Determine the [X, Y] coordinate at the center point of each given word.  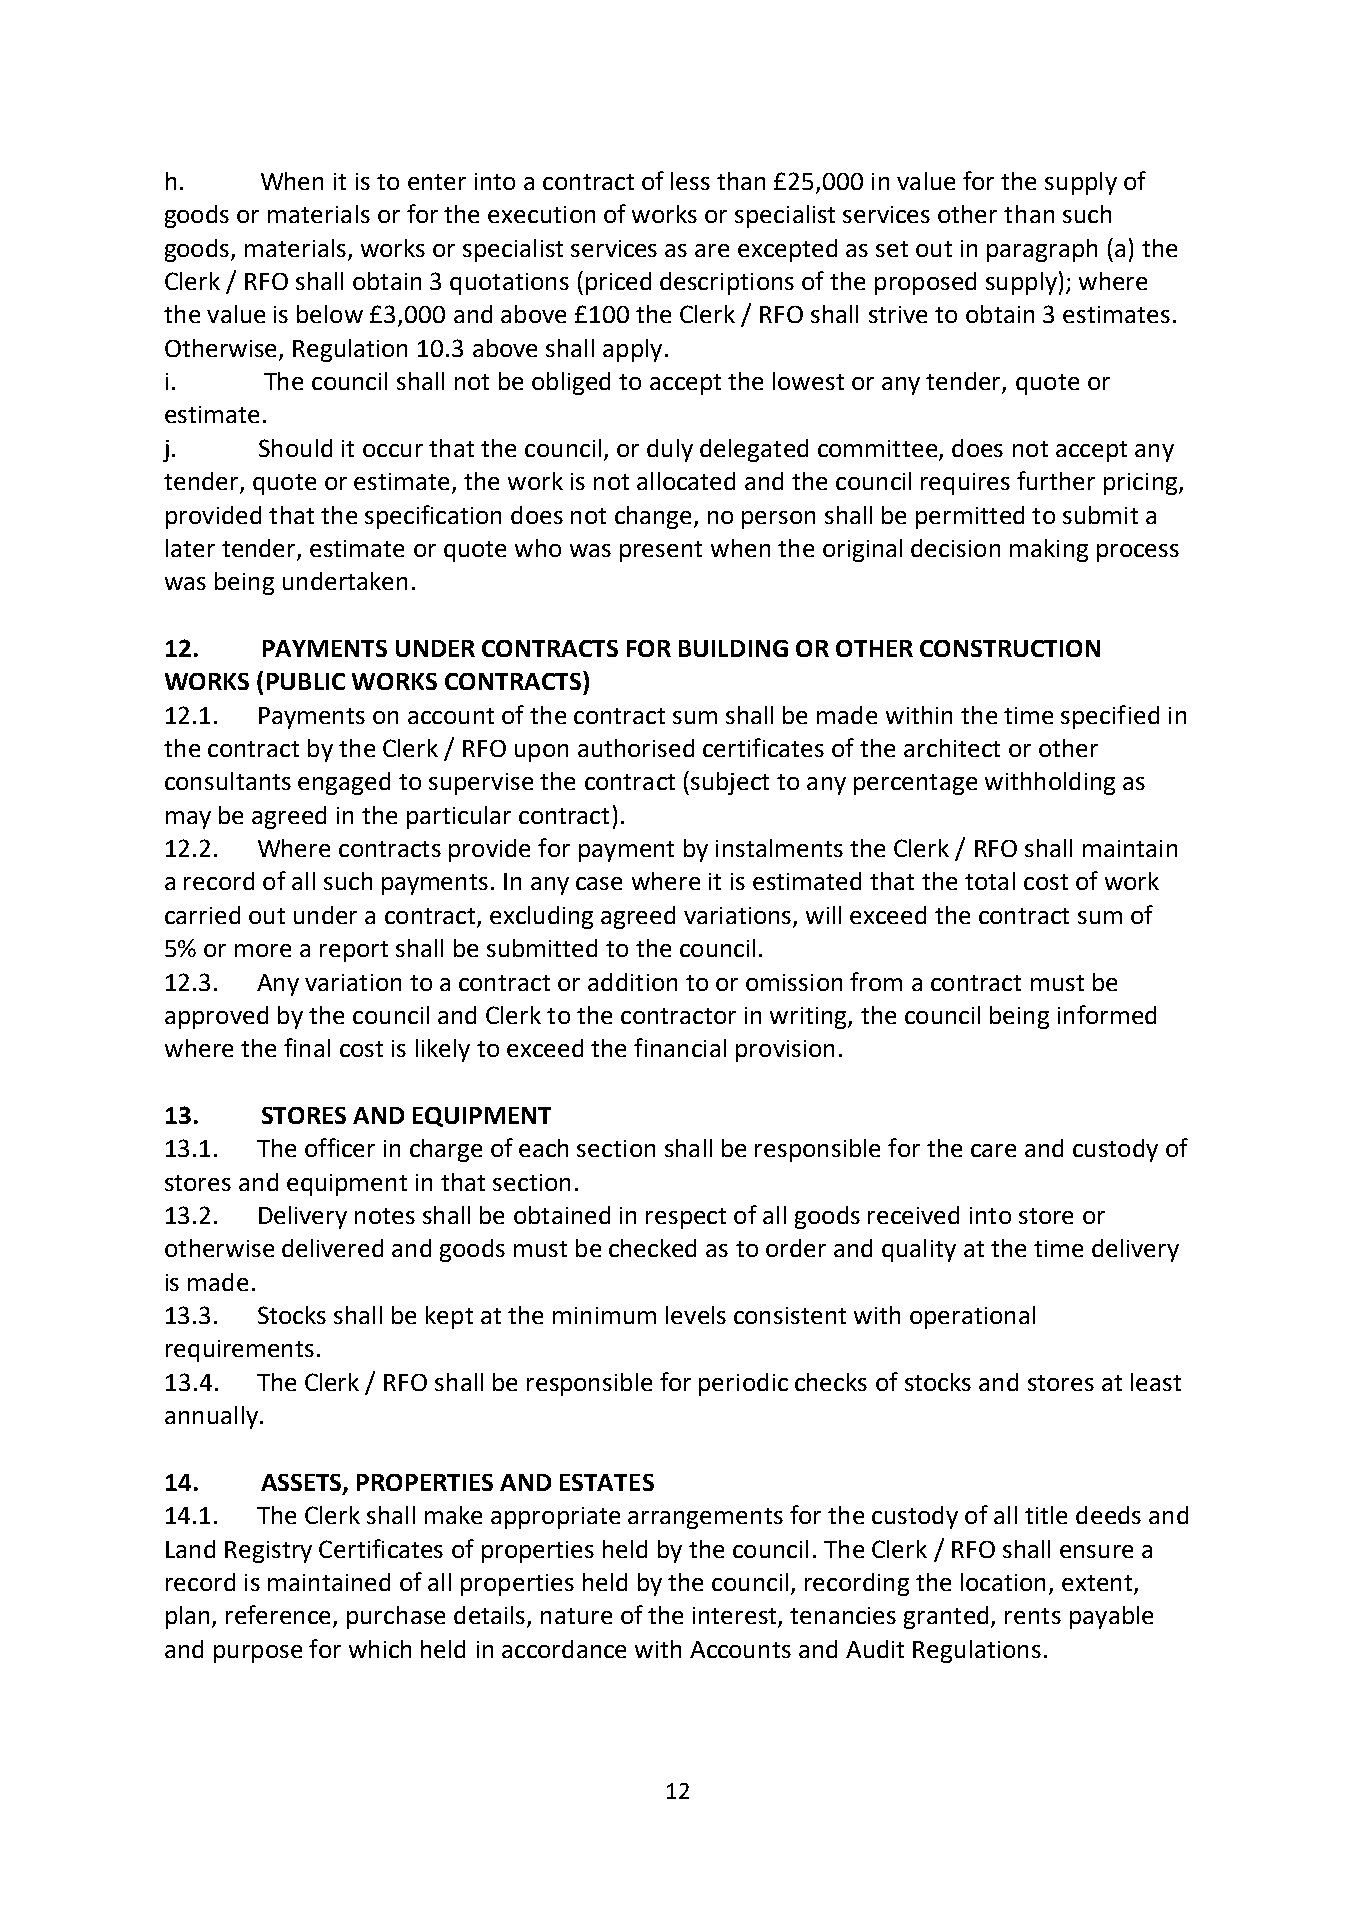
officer [340, 1147]
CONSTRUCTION [1010, 648]
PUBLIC [306, 681]
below [330, 314]
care [993, 1150]
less [690, 181]
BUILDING [733, 648]
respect [686, 1218]
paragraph [1042, 250]
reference [280, 1616]
